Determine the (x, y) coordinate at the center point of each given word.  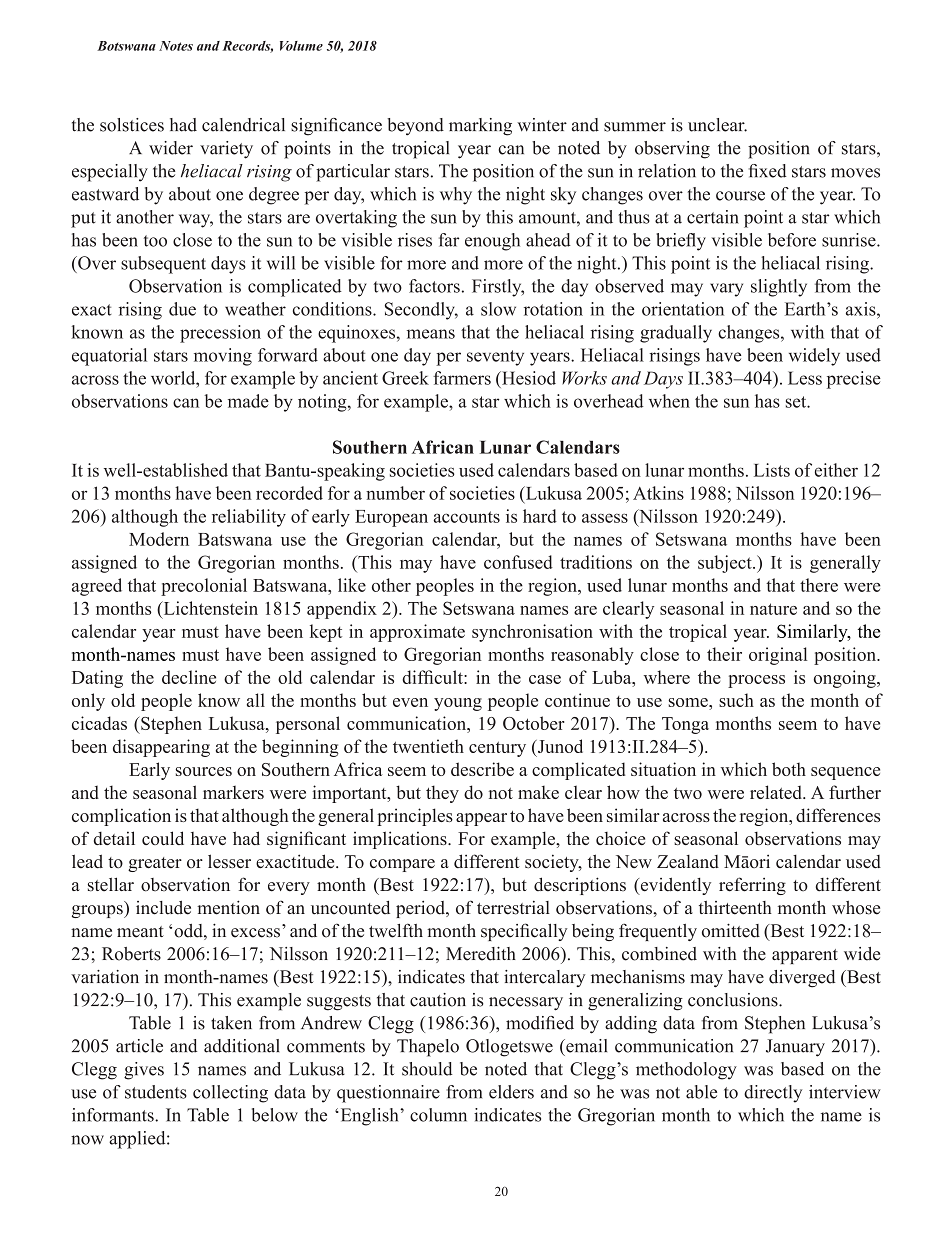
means (431, 334)
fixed (768, 171)
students (156, 1092)
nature (773, 609)
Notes (176, 46)
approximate (417, 633)
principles (415, 817)
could (163, 838)
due (182, 309)
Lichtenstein (209, 608)
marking (480, 127)
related (777, 792)
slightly (779, 288)
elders (511, 1092)
